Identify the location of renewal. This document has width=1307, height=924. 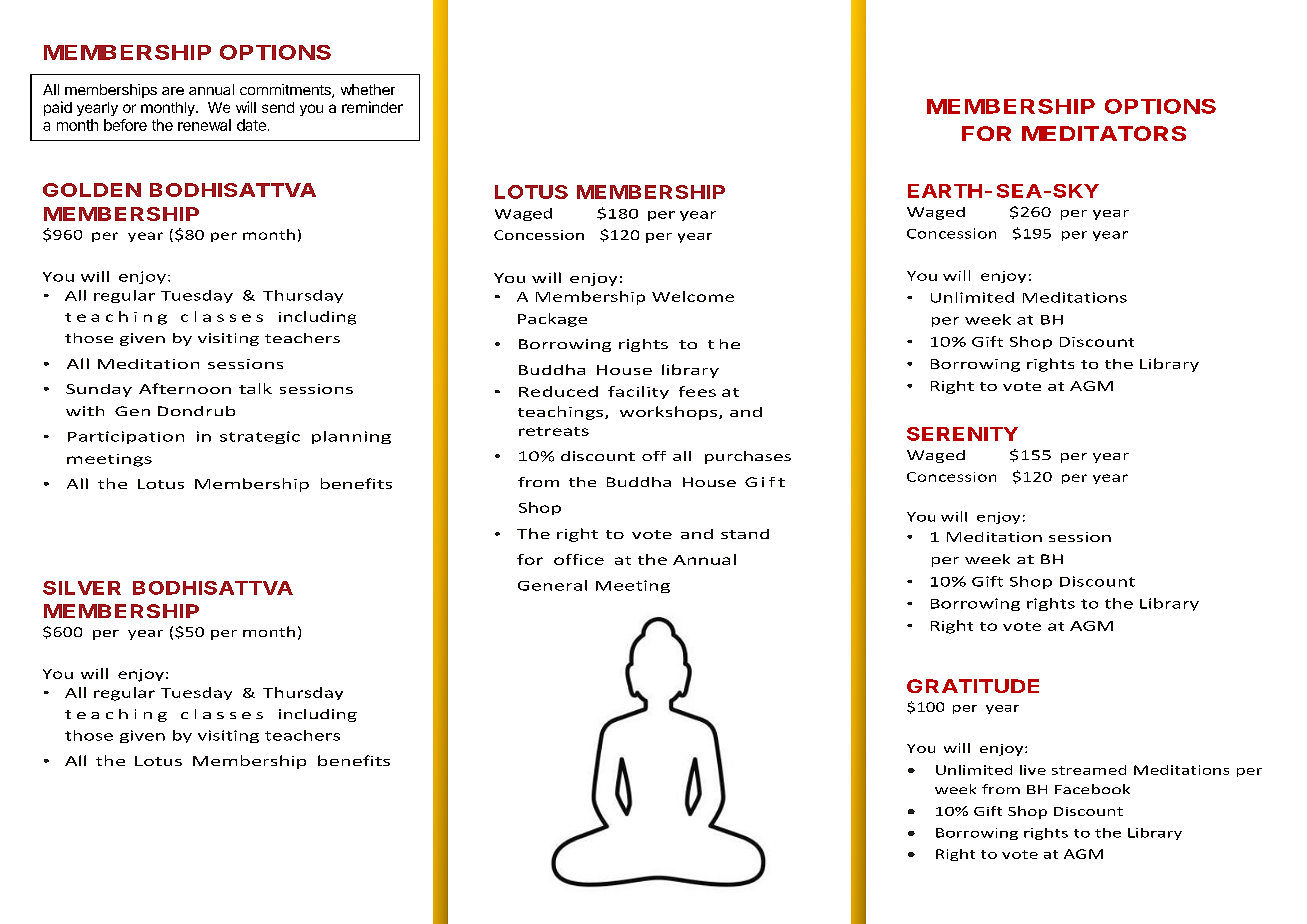
(204, 125).
